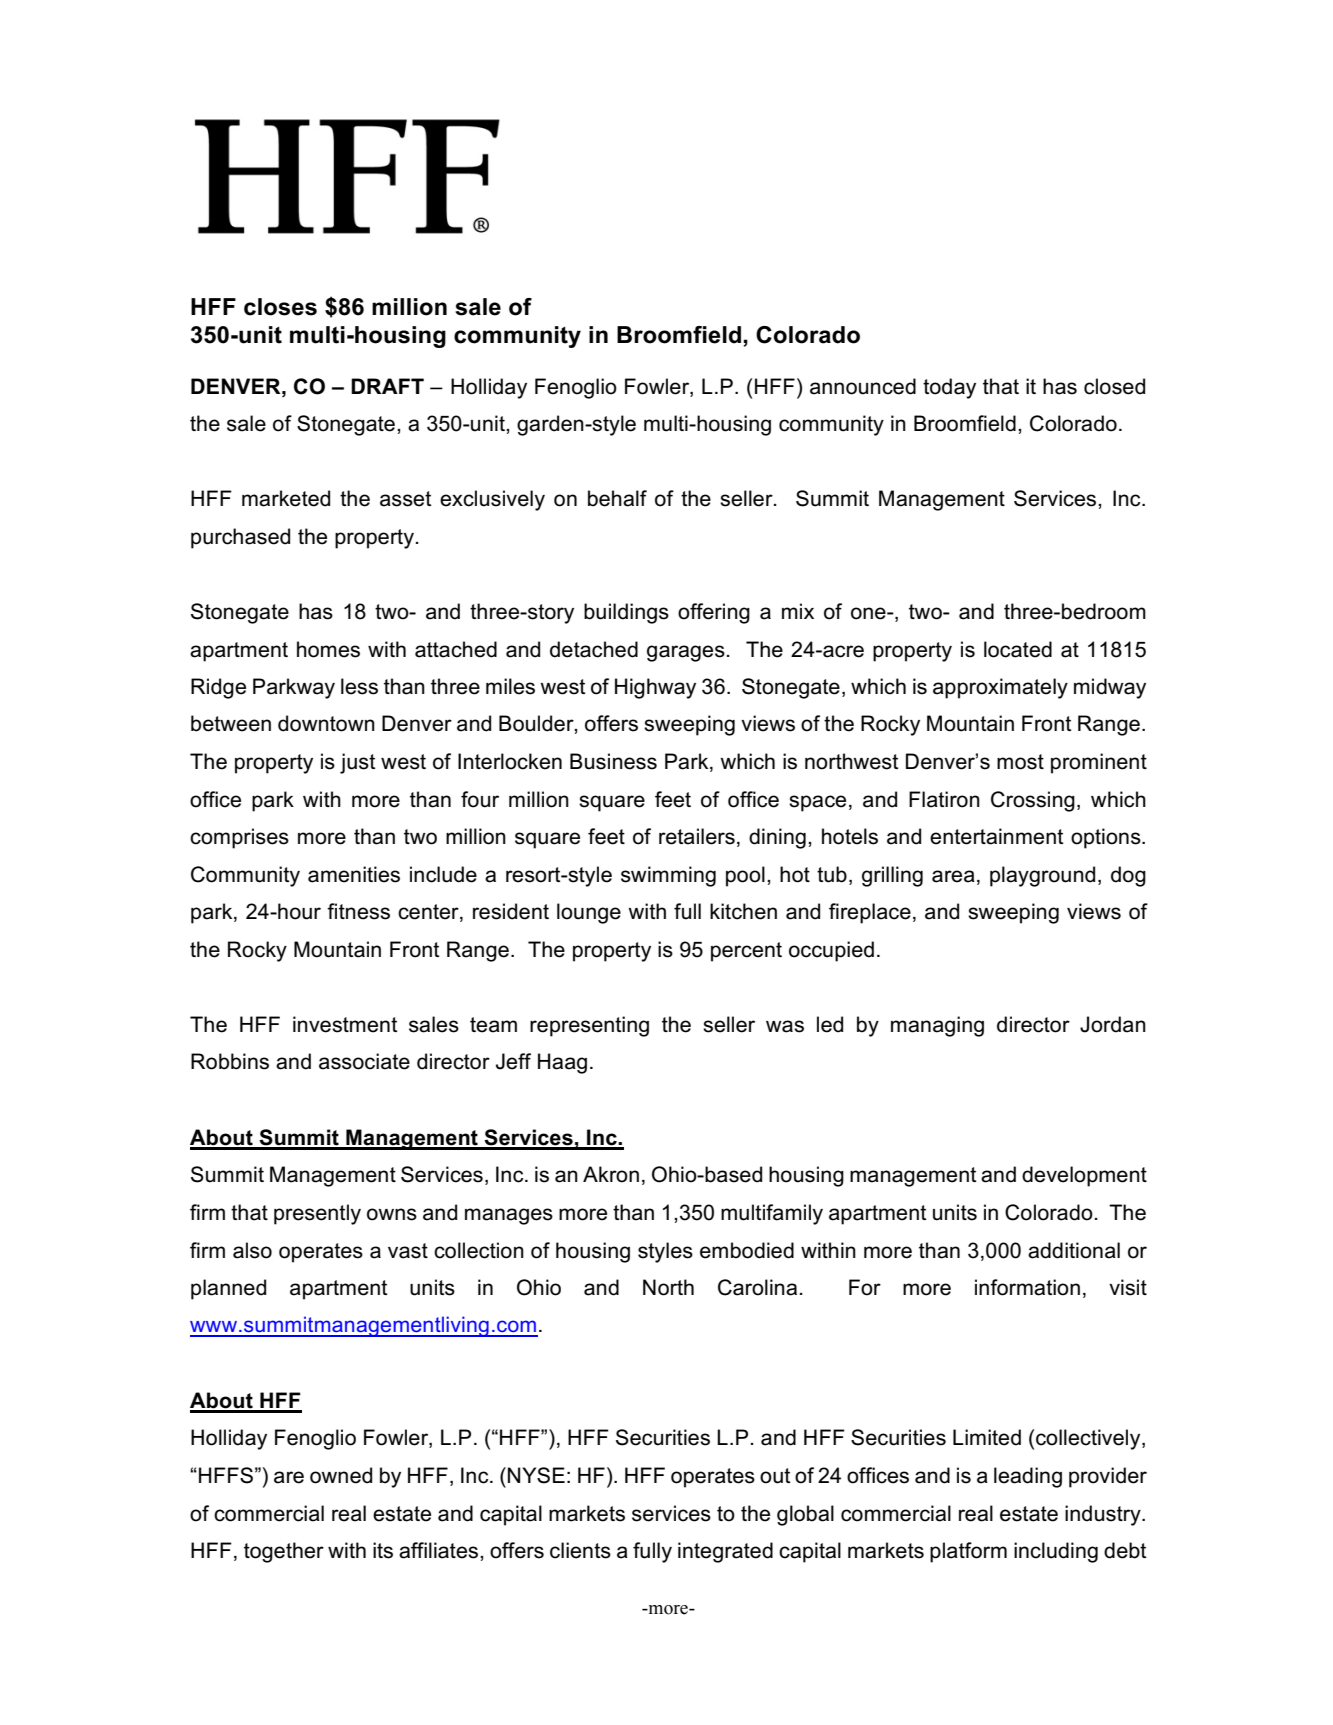  I want to click on today, so click(949, 388).
